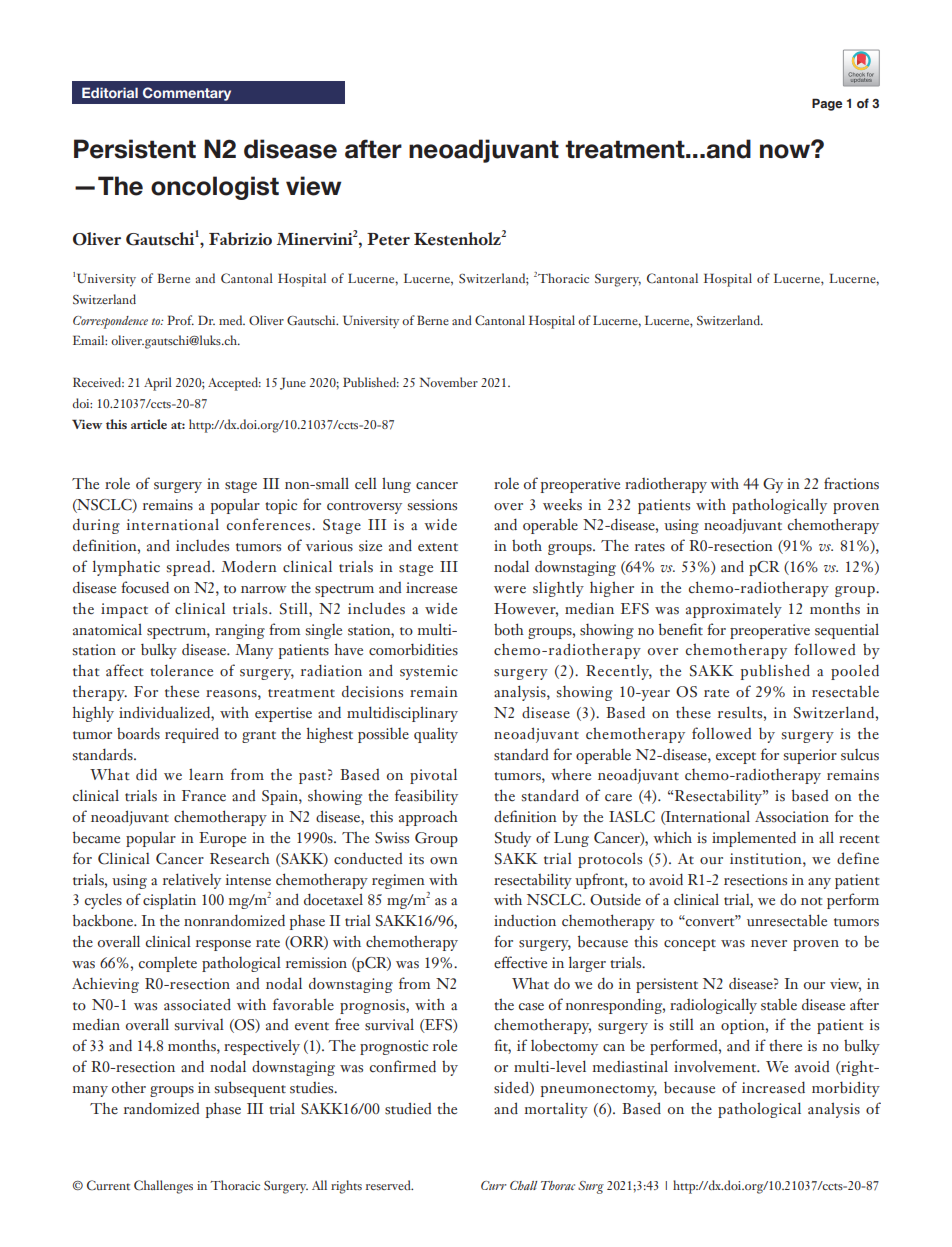  Describe the element at coordinates (846, 1089) in the screenshot. I see `morbidity` at that location.
